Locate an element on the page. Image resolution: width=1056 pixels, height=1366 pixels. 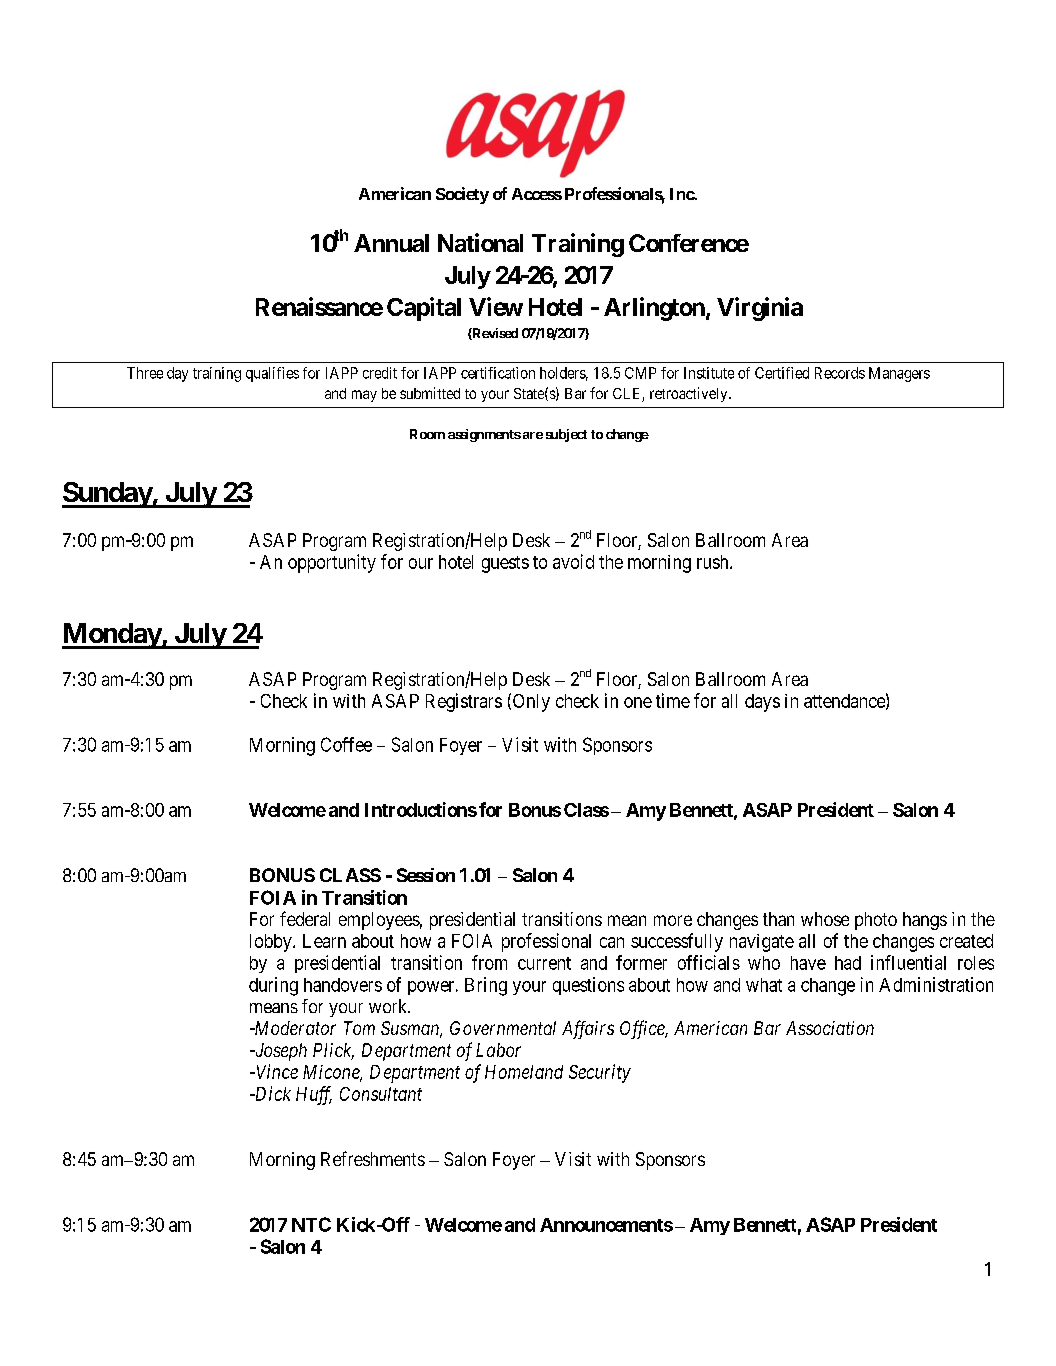
Refreshments is located at coordinates (373, 1158).
